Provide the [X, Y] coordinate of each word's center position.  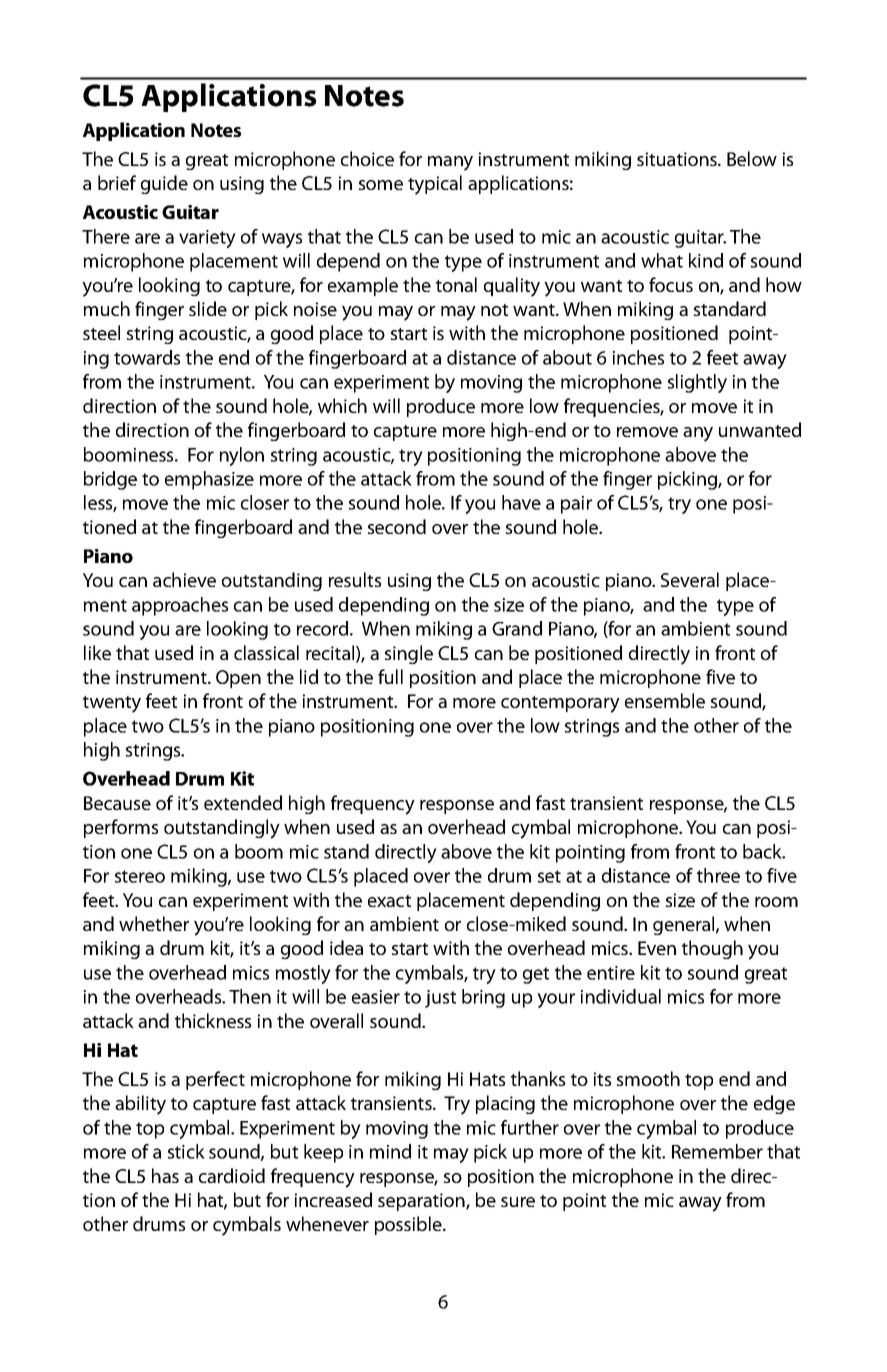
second [397, 526]
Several [690, 579]
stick [186, 1151]
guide [164, 184]
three [718, 875]
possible [409, 1225]
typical [435, 185]
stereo [140, 876]
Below [752, 158]
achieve [184, 579]
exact [389, 901]
